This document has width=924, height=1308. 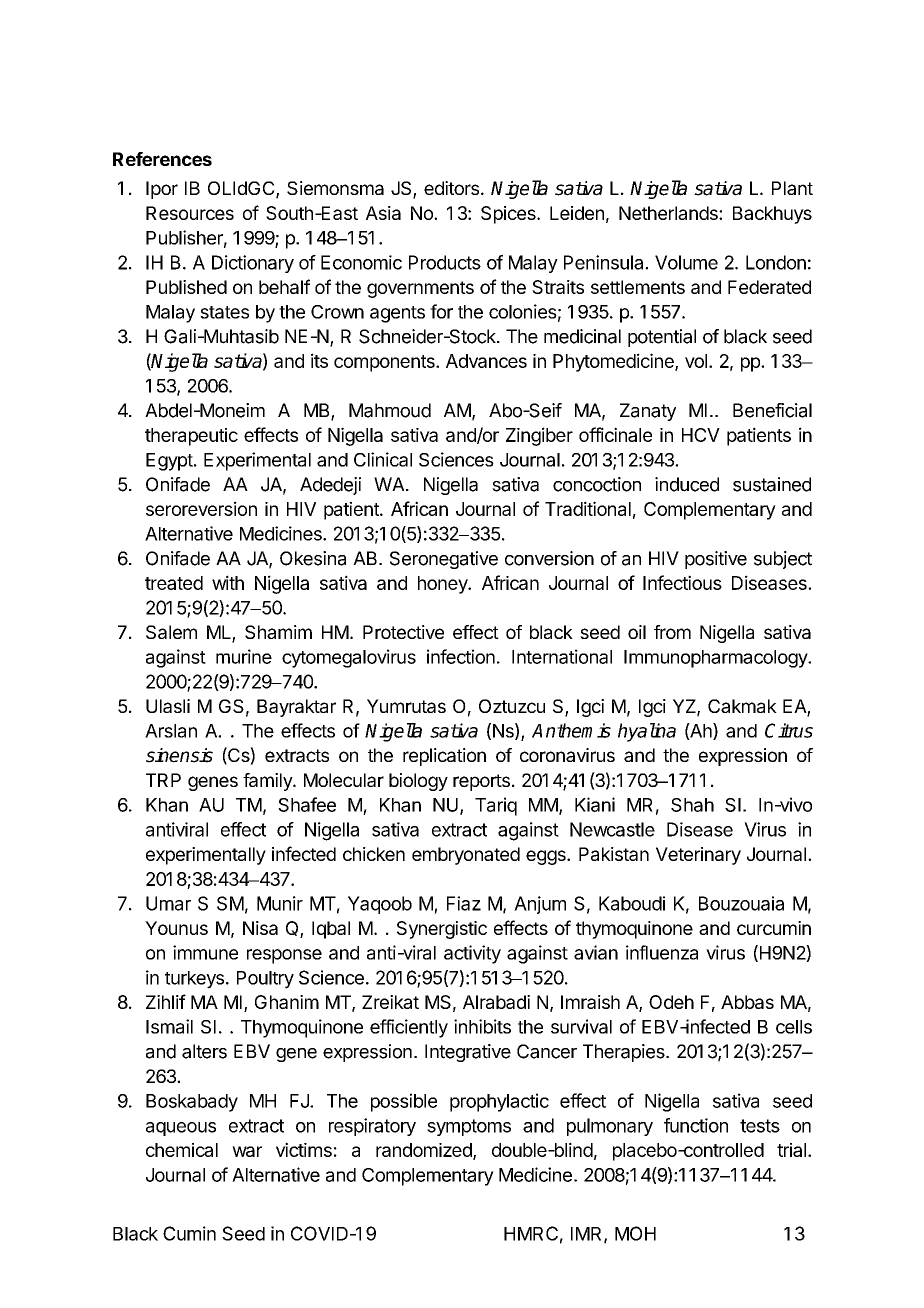 I want to click on Infectious, so click(x=682, y=582).
